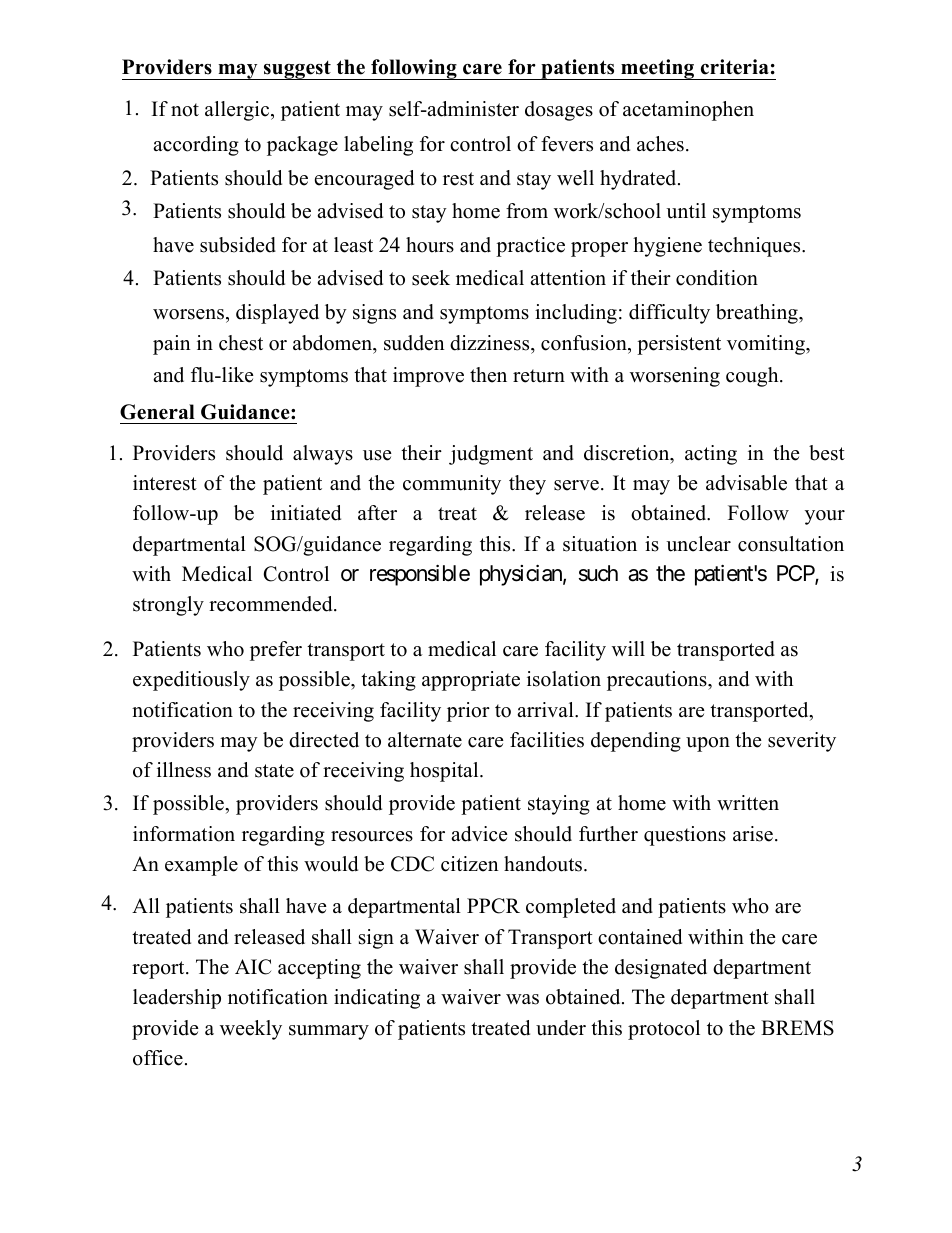 This screenshot has width=952, height=1233. I want to click on weekly, so click(251, 1030).
